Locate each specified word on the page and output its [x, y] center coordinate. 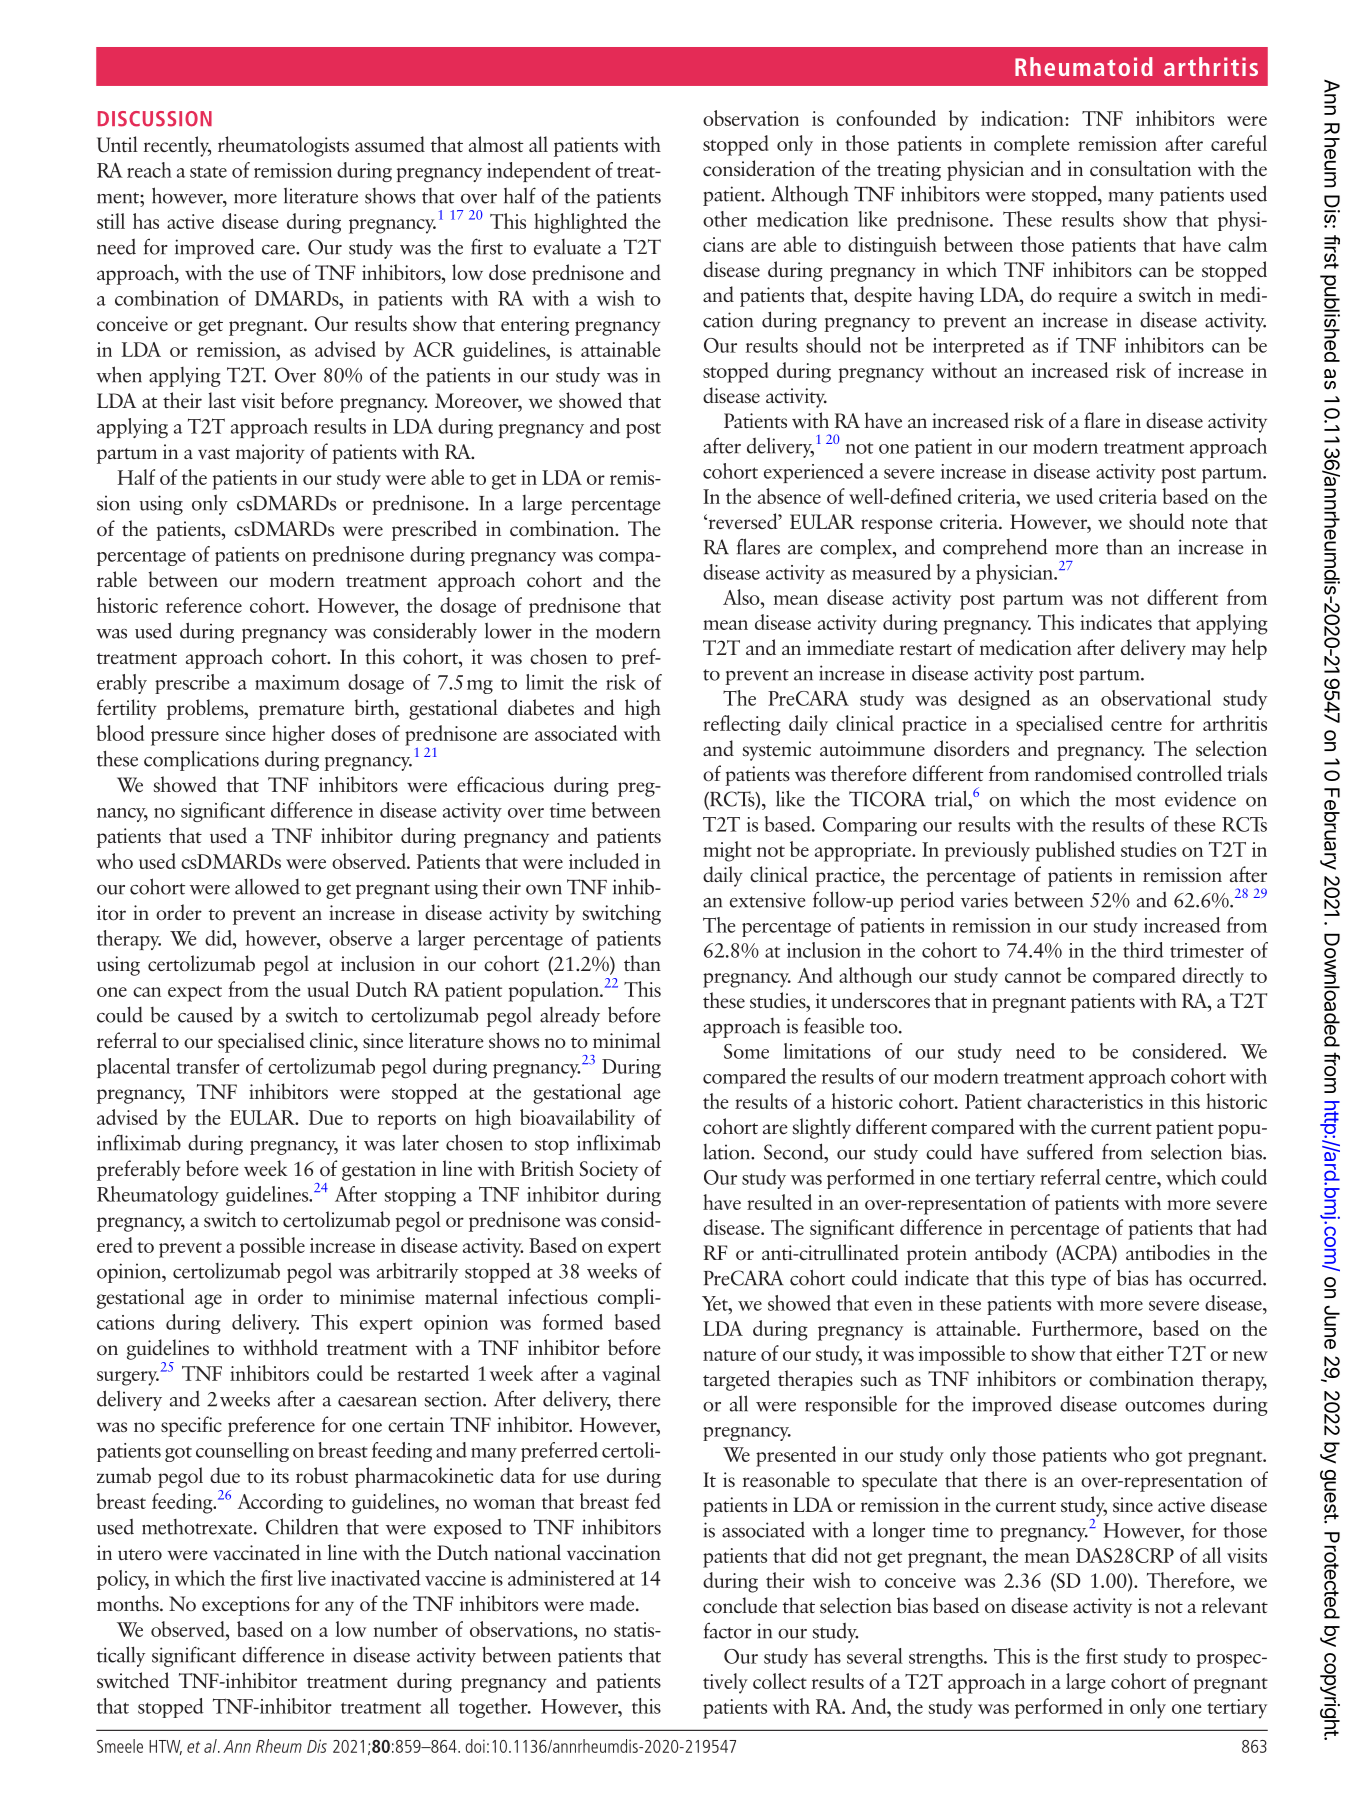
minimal [627, 1040]
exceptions [246, 1606]
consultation [1140, 168]
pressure [185, 738]
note [1210, 524]
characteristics [1085, 1101]
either [1140, 1353]
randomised [1083, 773]
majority [270, 454]
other [725, 219]
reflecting [742, 725]
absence [789, 496]
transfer [208, 1066]
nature [729, 1355]
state [208, 172]
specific [191, 1426]
